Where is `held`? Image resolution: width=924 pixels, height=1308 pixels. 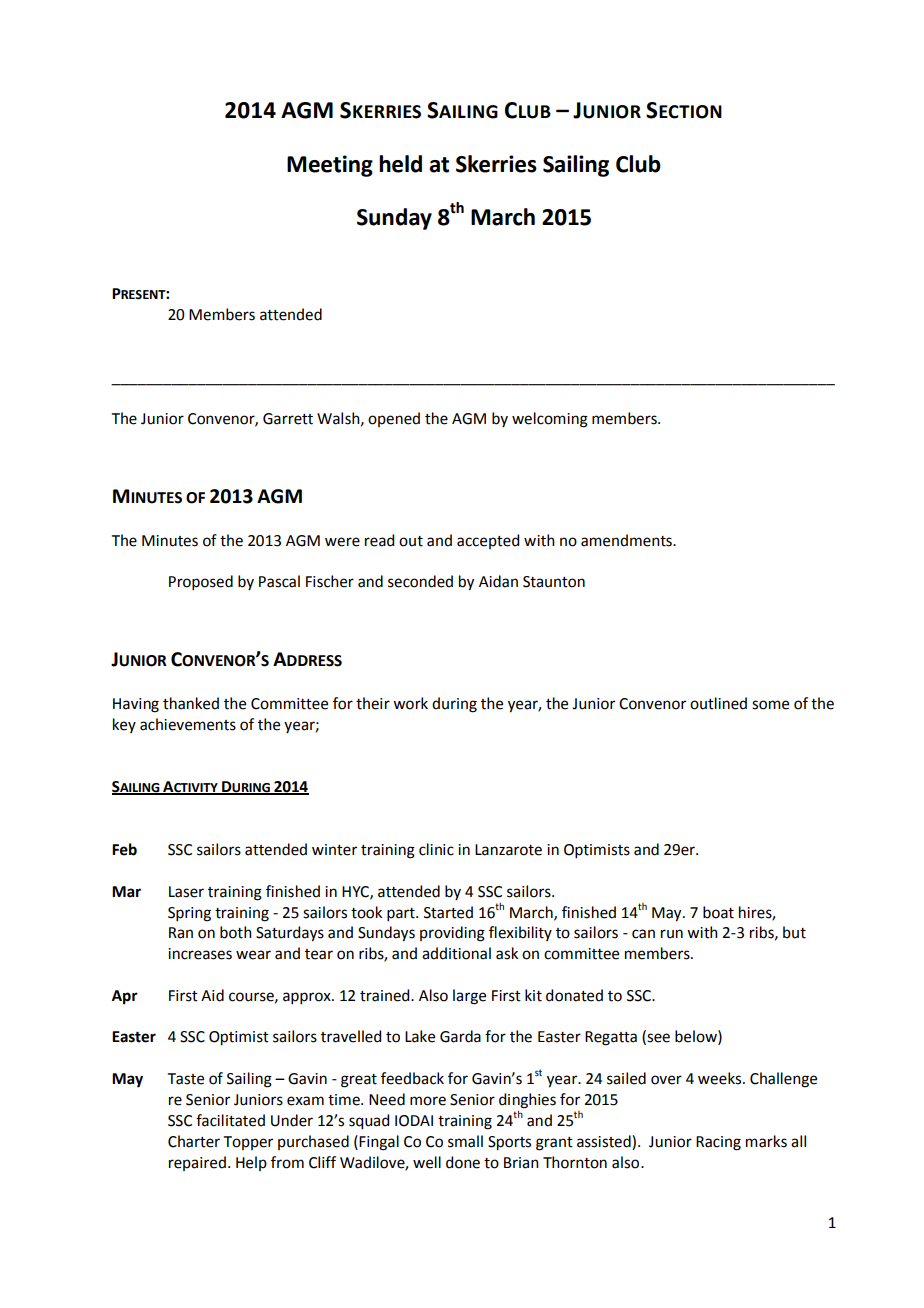
held is located at coordinates (400, 164).
